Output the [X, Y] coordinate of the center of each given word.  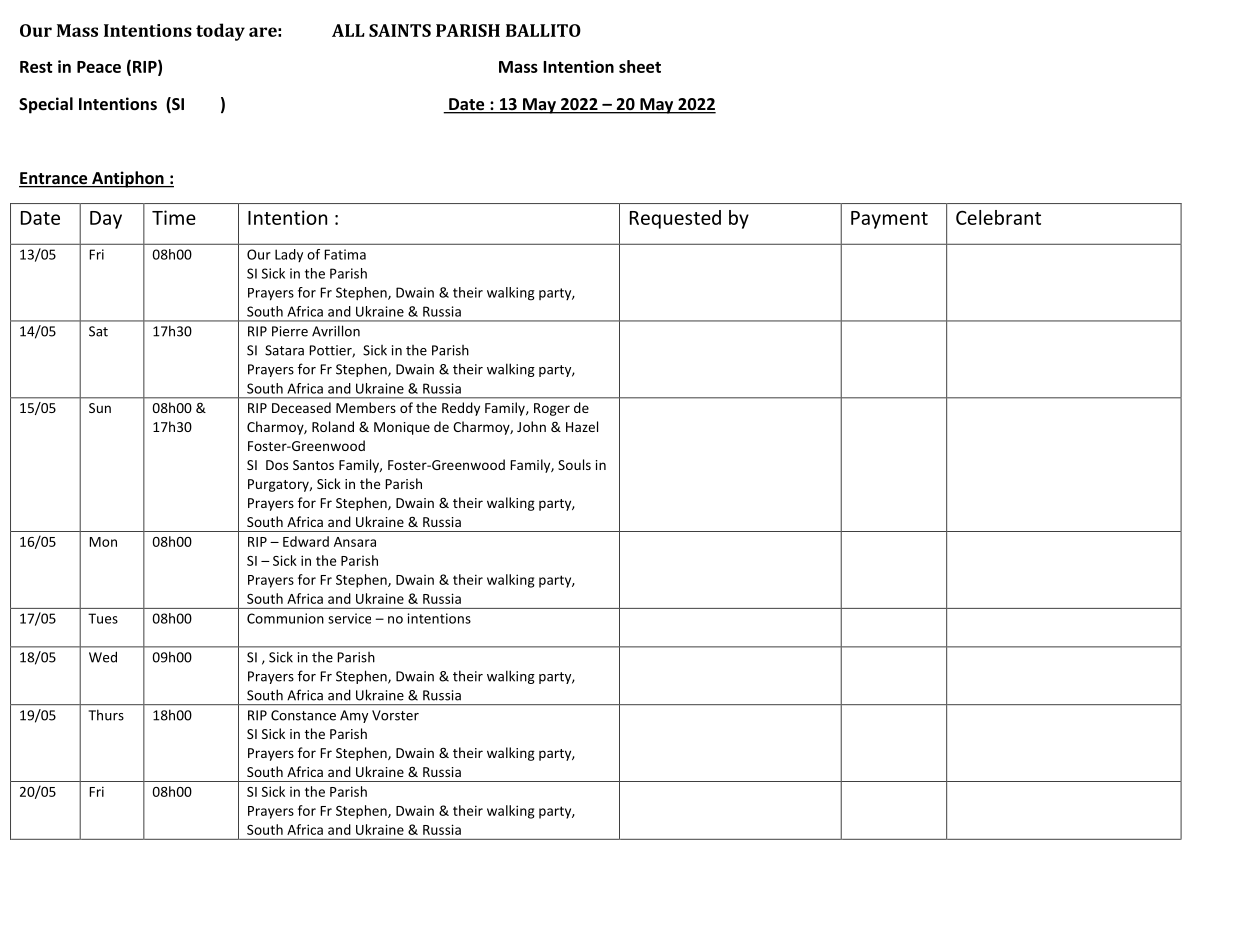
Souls [574, 464]
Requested [675, 219]
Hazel [582, 426]
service [349, 618]
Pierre [290, 331]
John [531, 426]
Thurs [106, 715]
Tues [103, 618]
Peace [99, 67]
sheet [640, 66]
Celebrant [998, 217]
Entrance [54, 179]
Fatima [345, 254]
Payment [889, 220]
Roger [552, 409]
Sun [100, 408]
